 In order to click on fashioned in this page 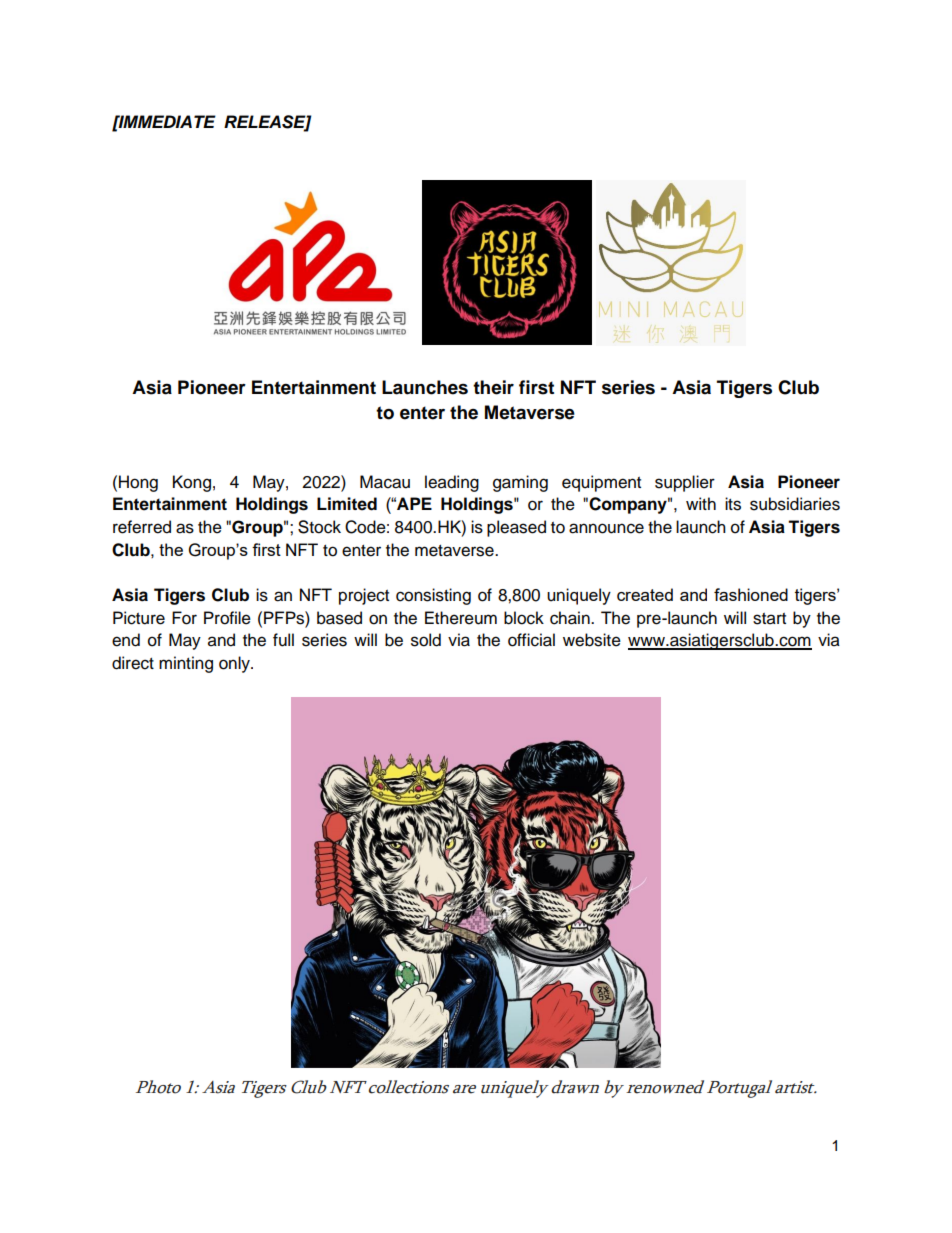, I will do `click(751, 594)`.
